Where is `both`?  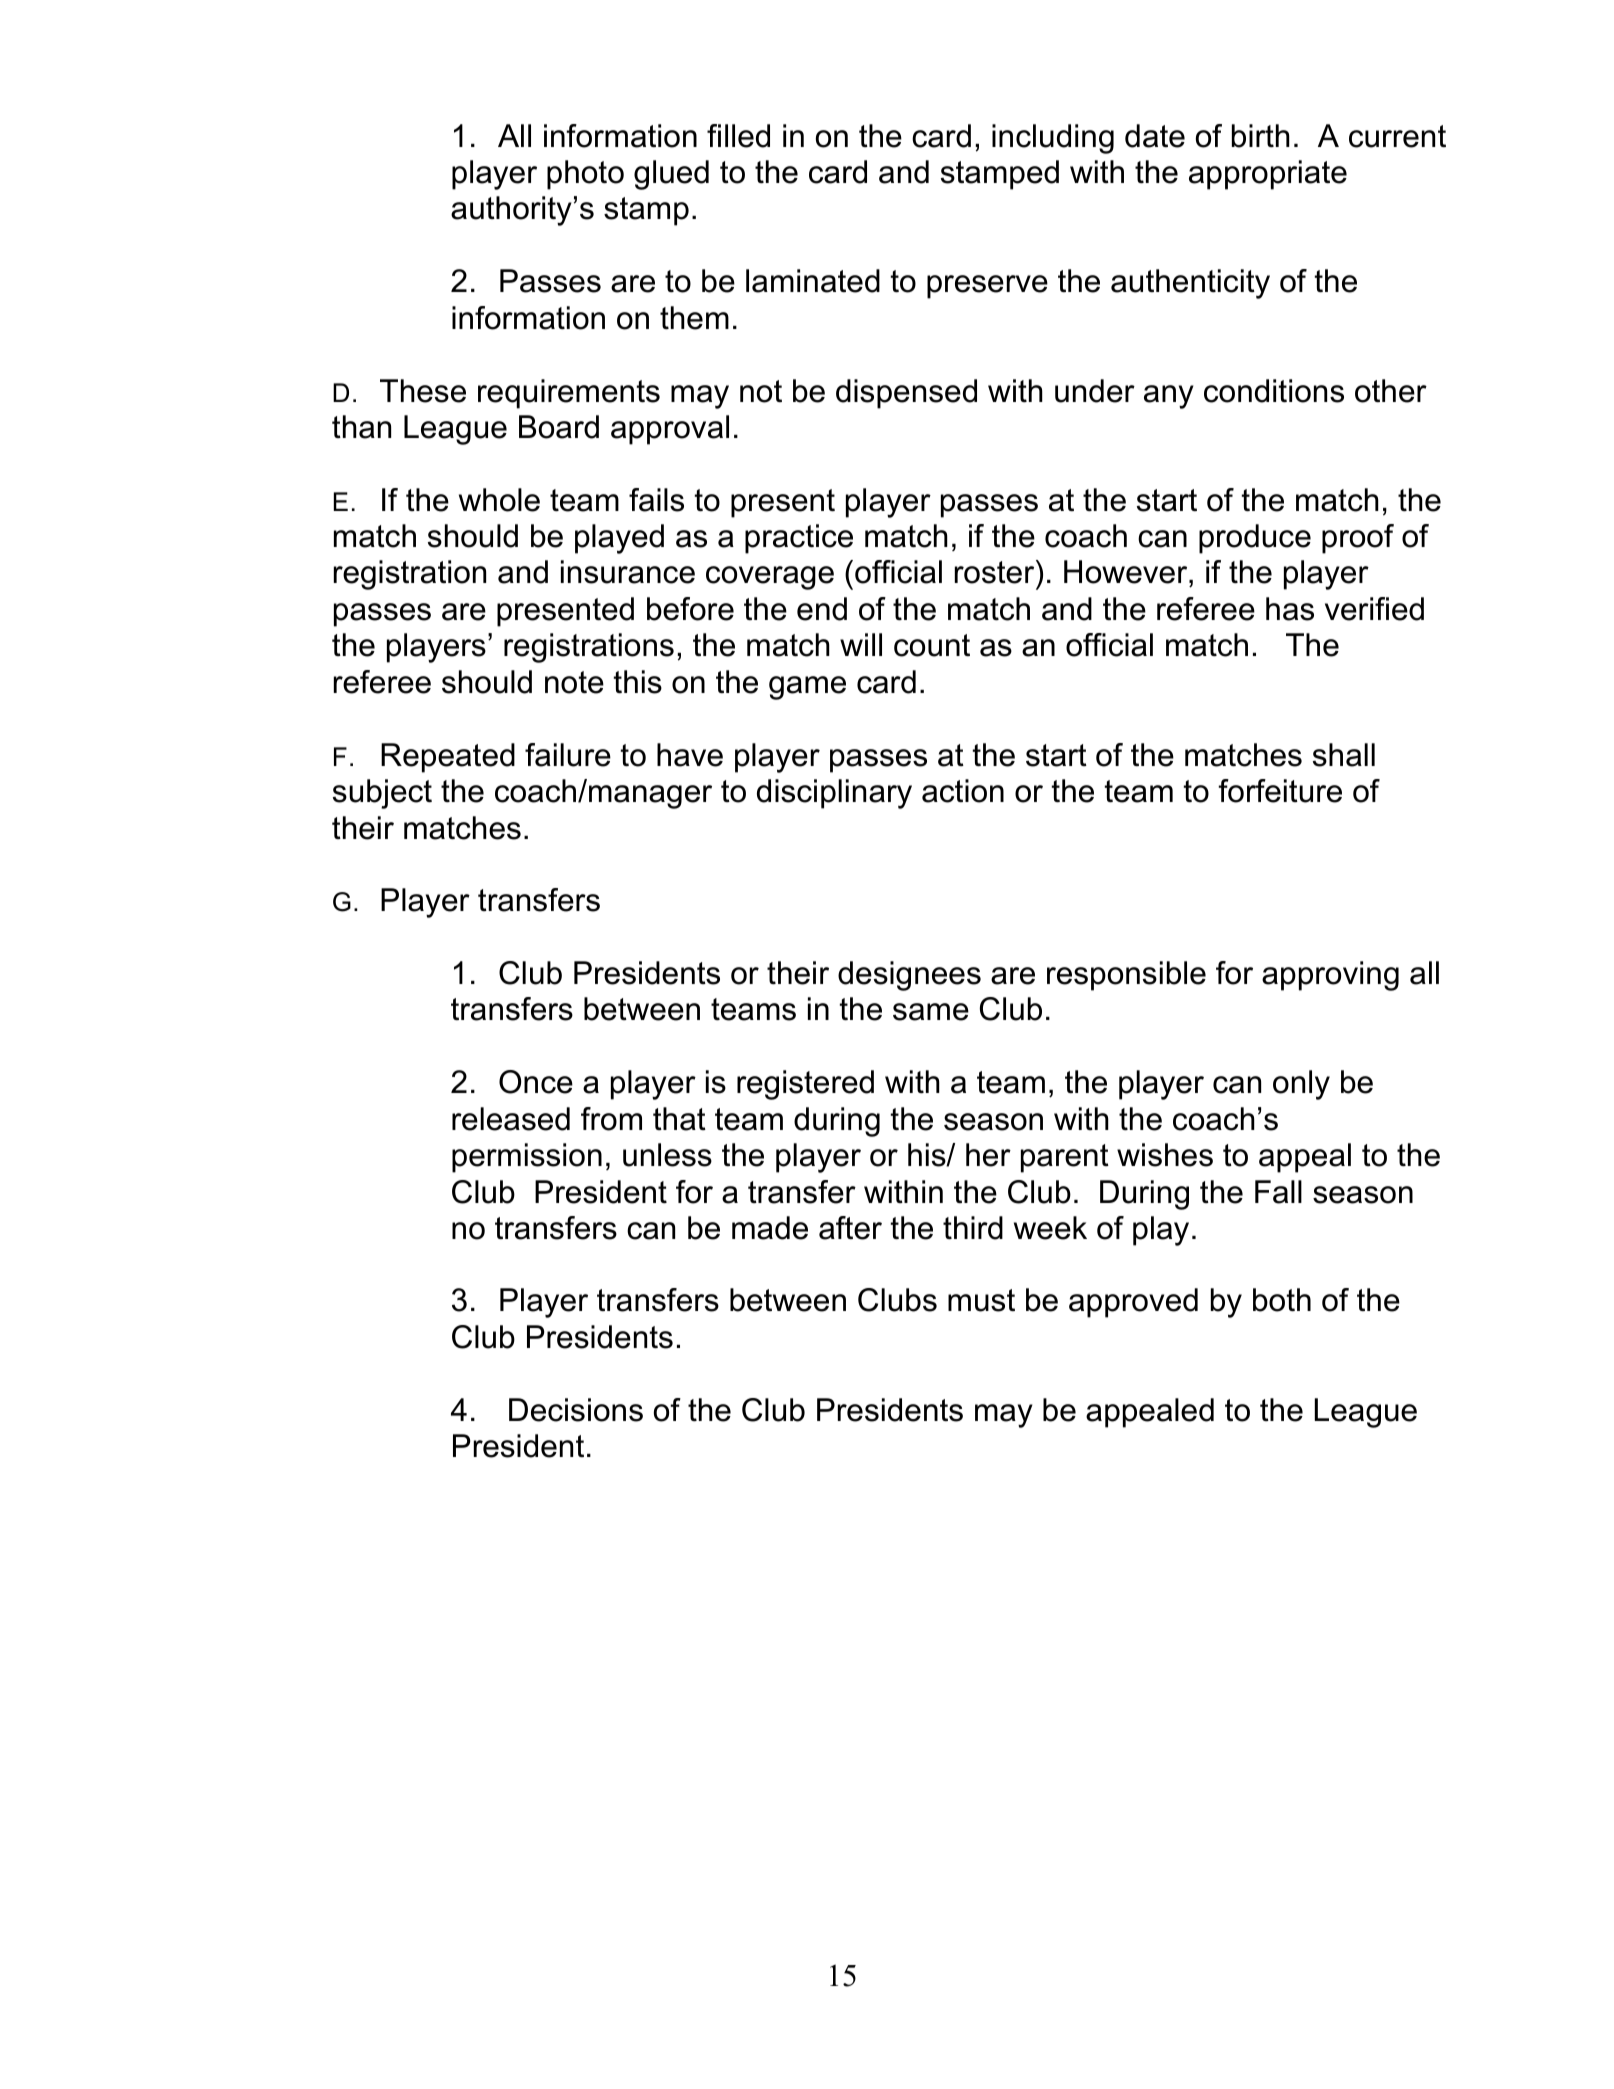
both is located at coordinates (1282, 1300).
